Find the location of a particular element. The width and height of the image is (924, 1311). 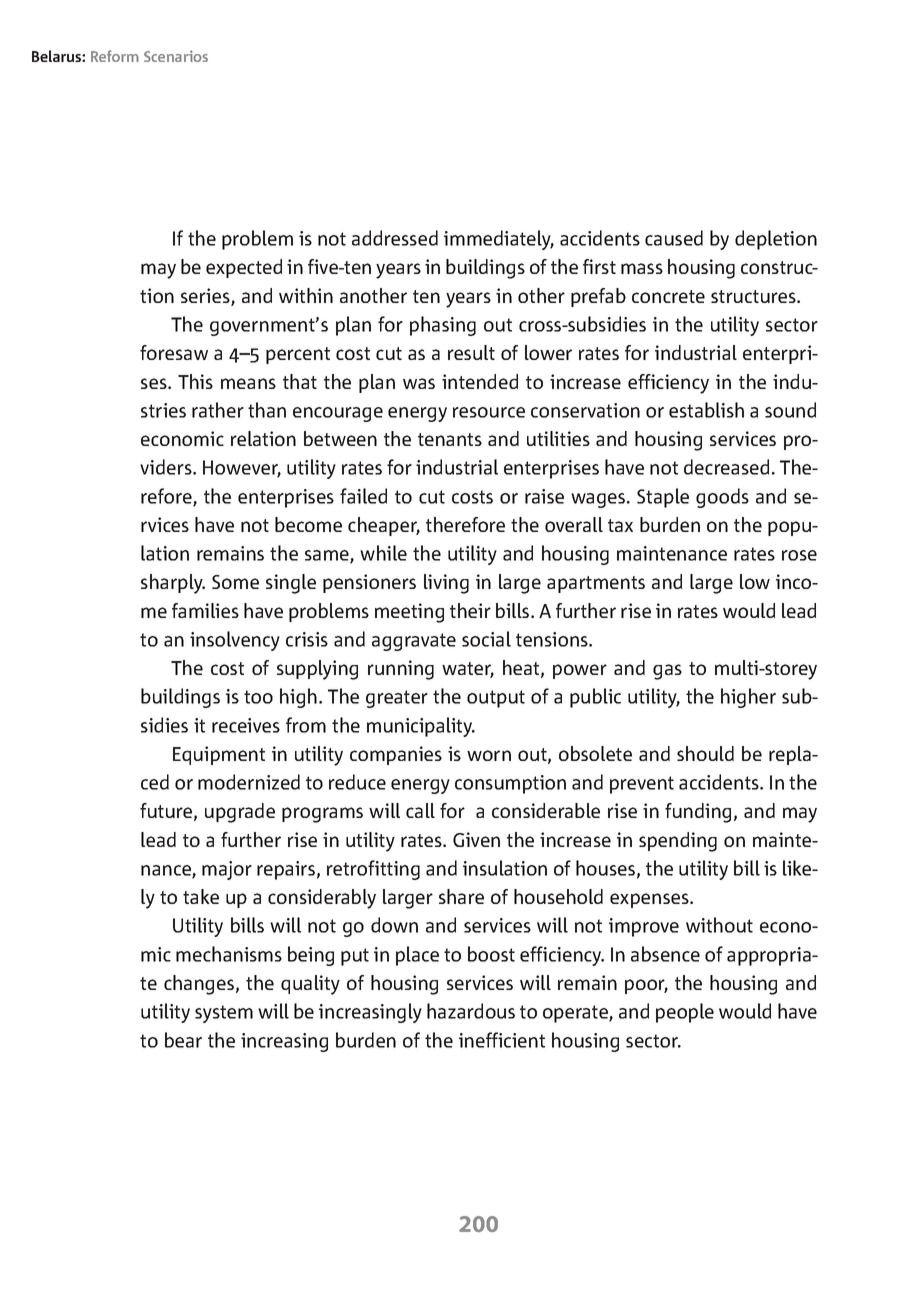

caused is located at coordinates (674, 238).
